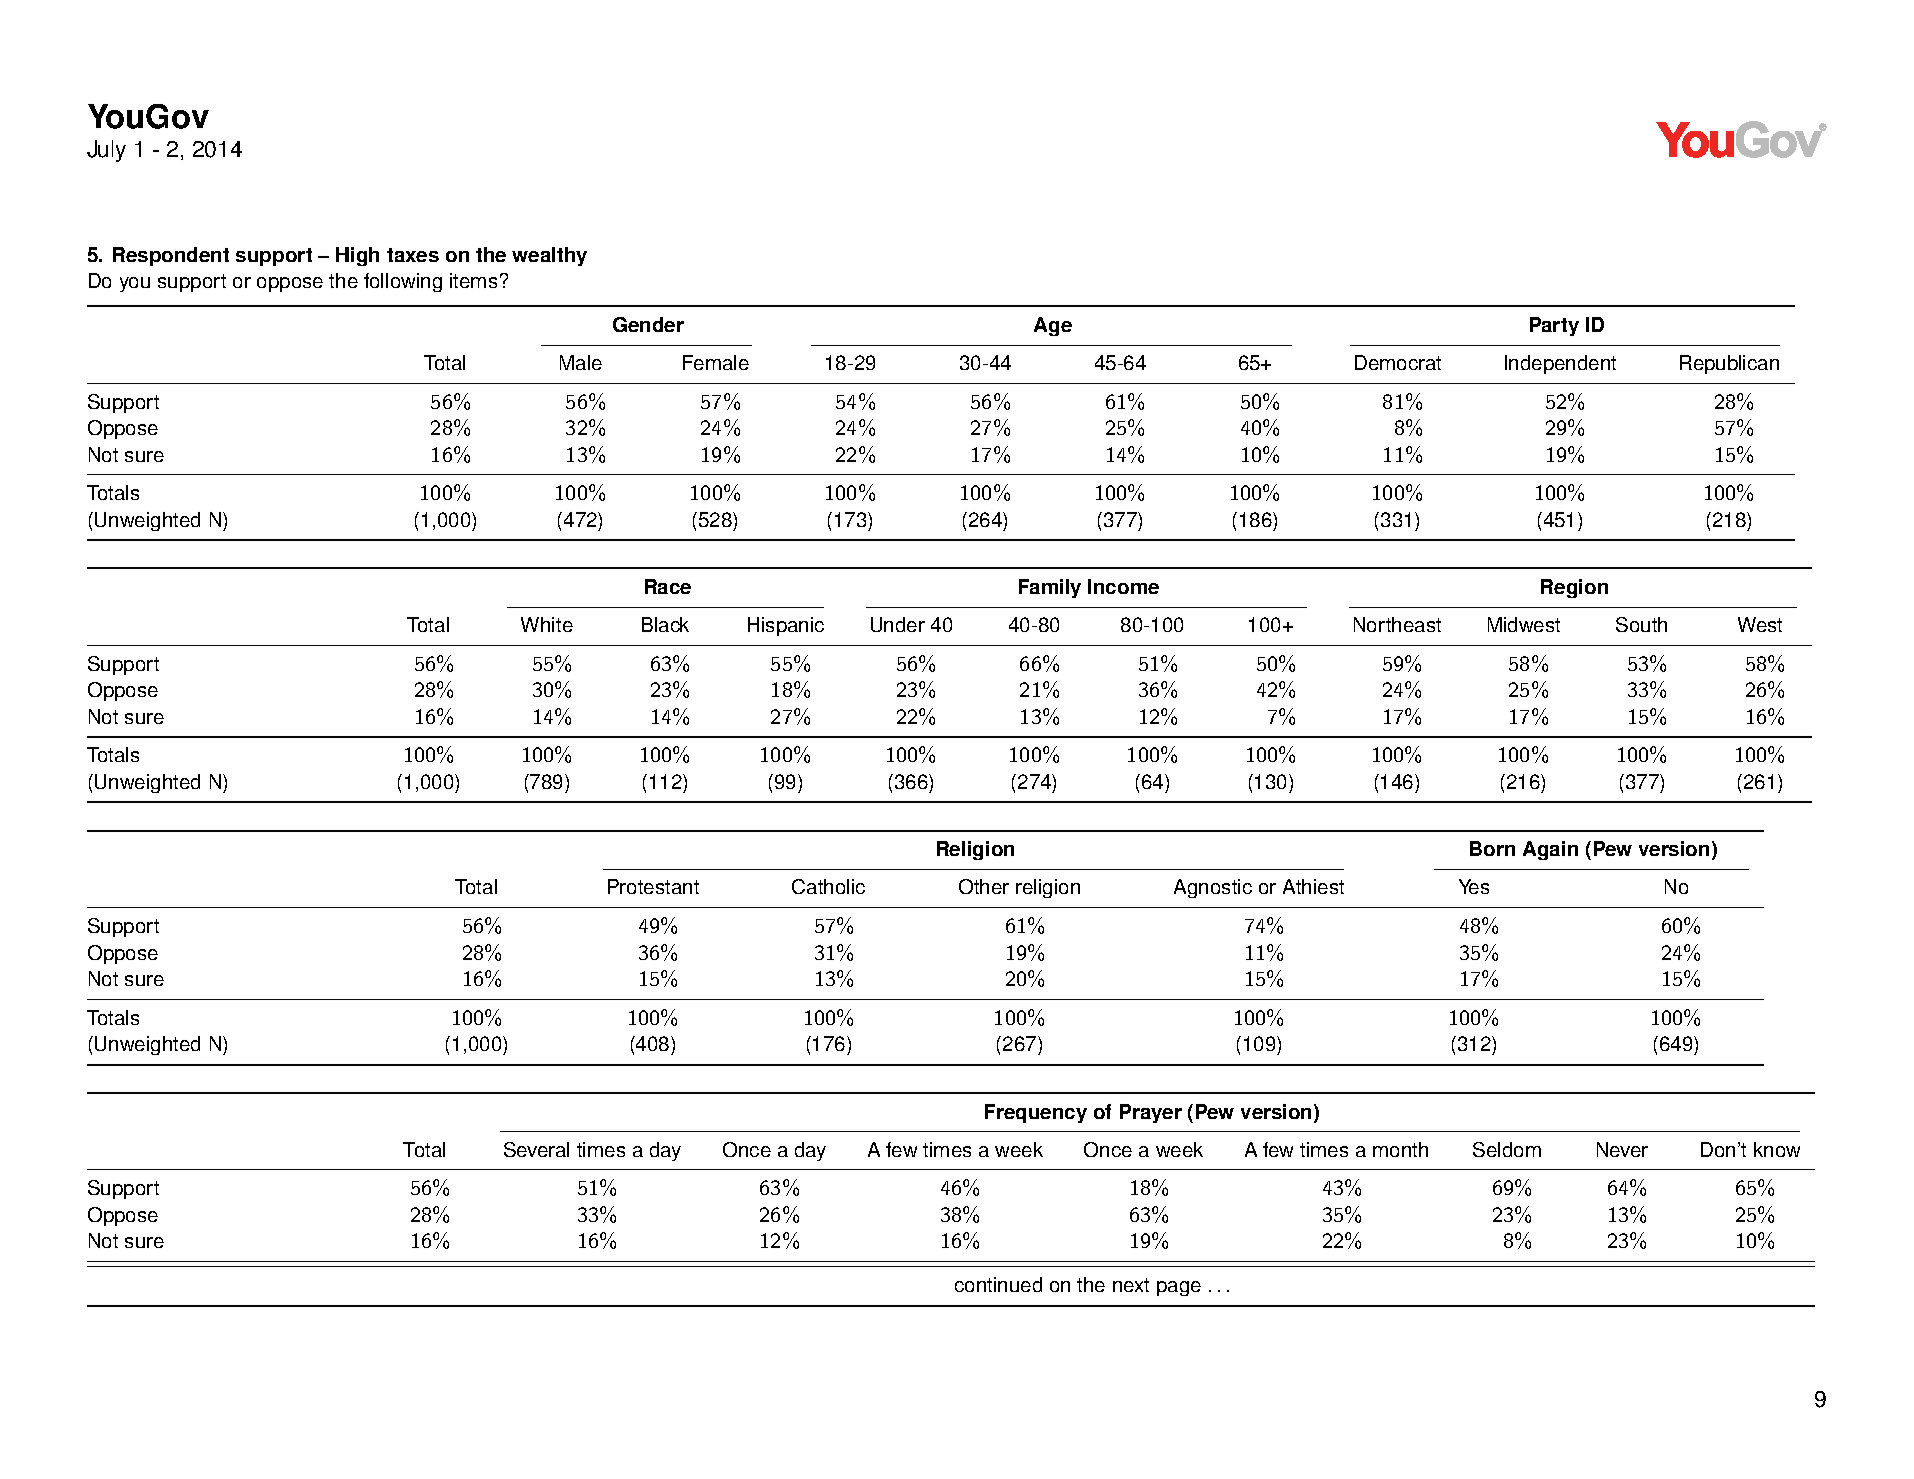 This image has height=1479, width=1914. I want to click on wealthy, so click(549, 256).
